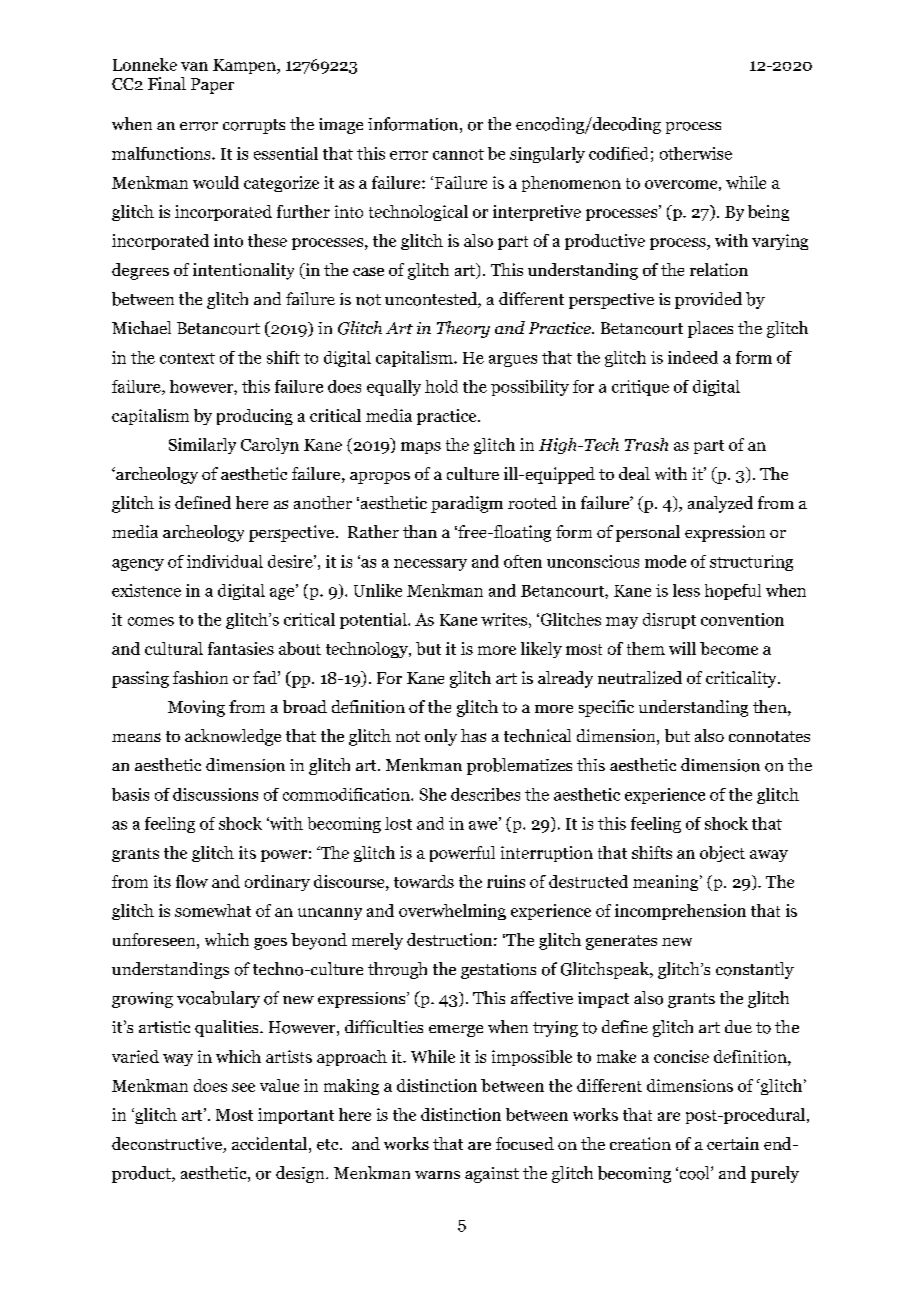 Image resolution: width=924 pixels, height=1308 pixels. Describe the element at coordinates (693, 357) in the image. I see `indeed` at that location.
